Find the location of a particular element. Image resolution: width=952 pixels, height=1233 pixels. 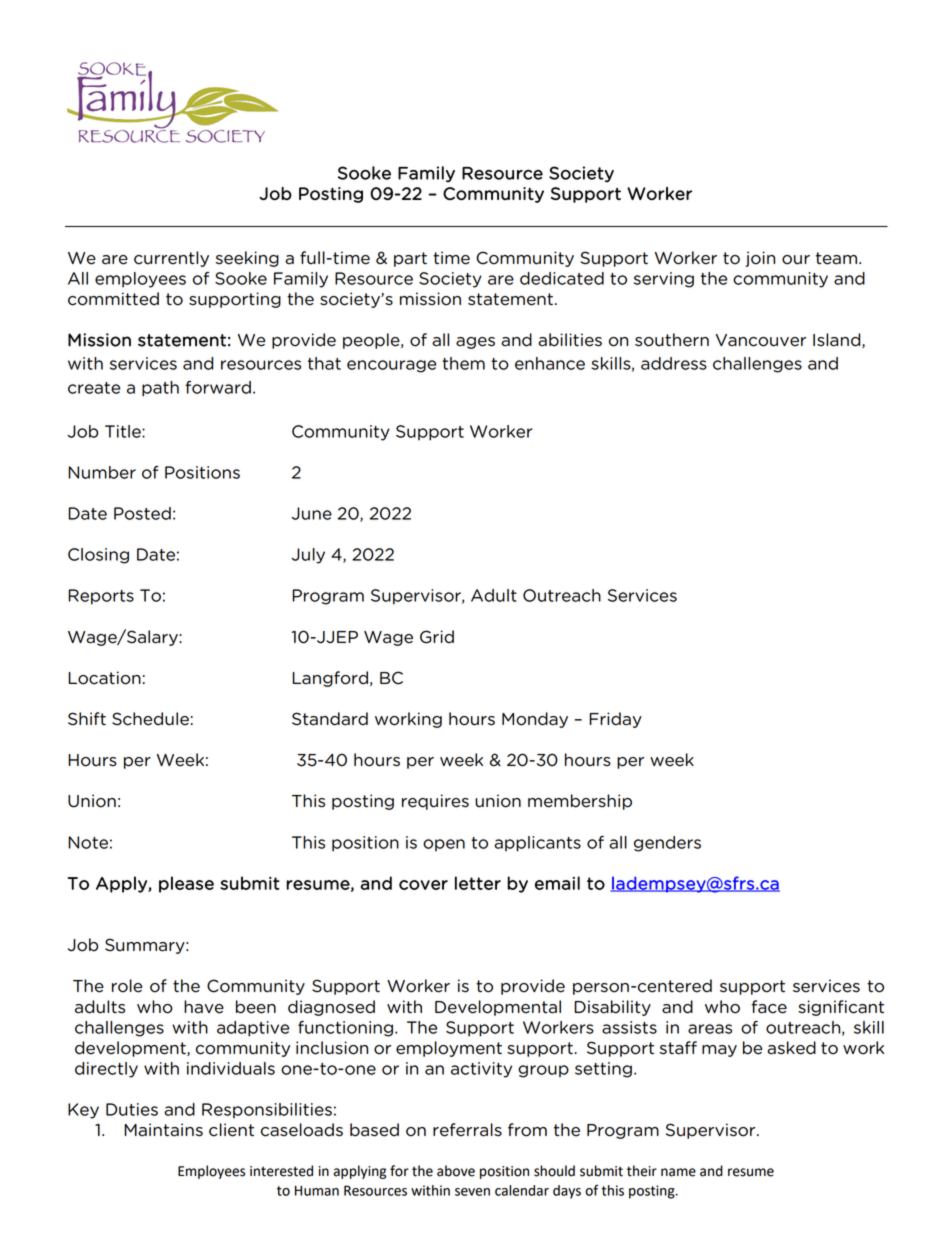

currently is located at coordinates (171, 259).
